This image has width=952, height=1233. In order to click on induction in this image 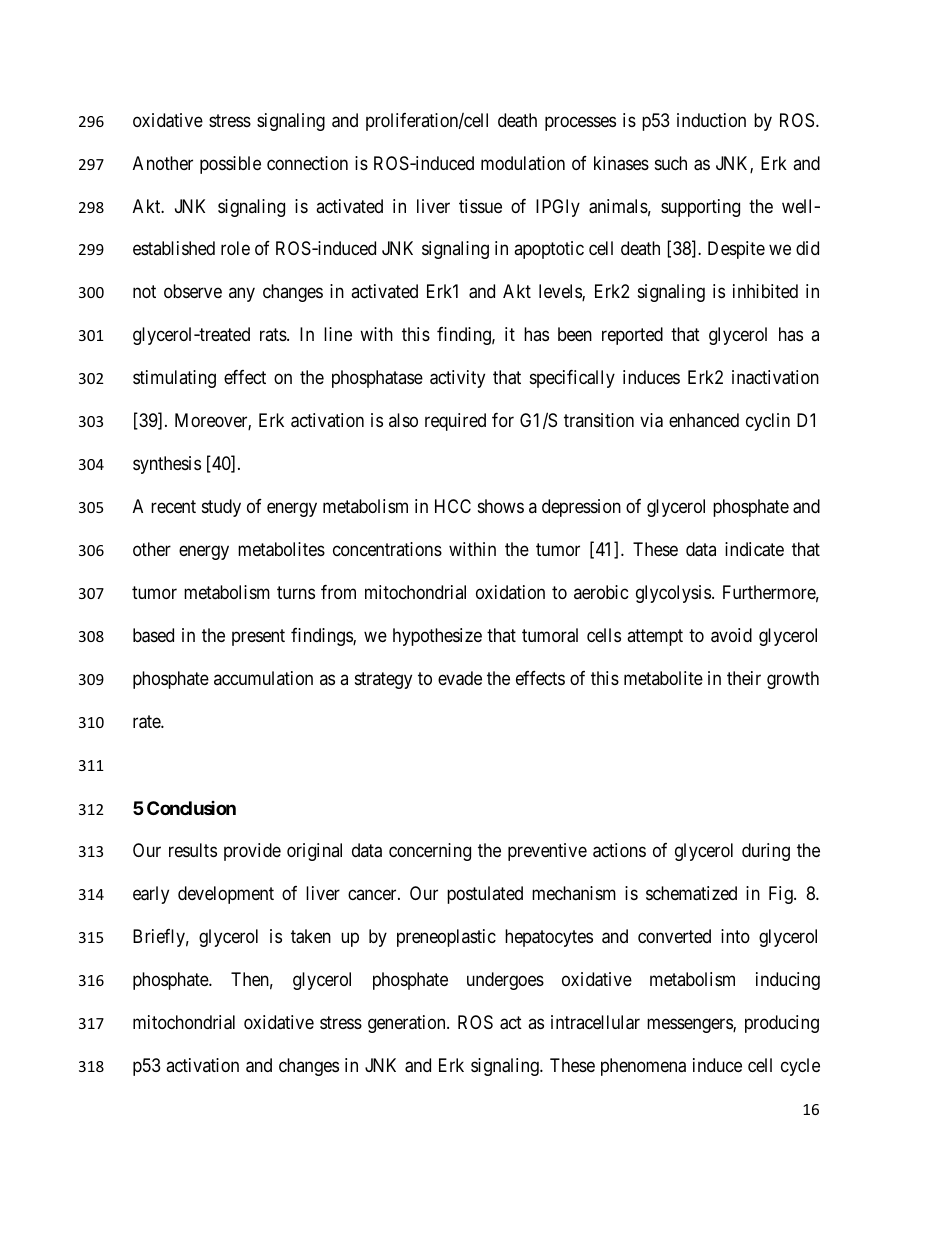, I will do `click(711, 120)`.
